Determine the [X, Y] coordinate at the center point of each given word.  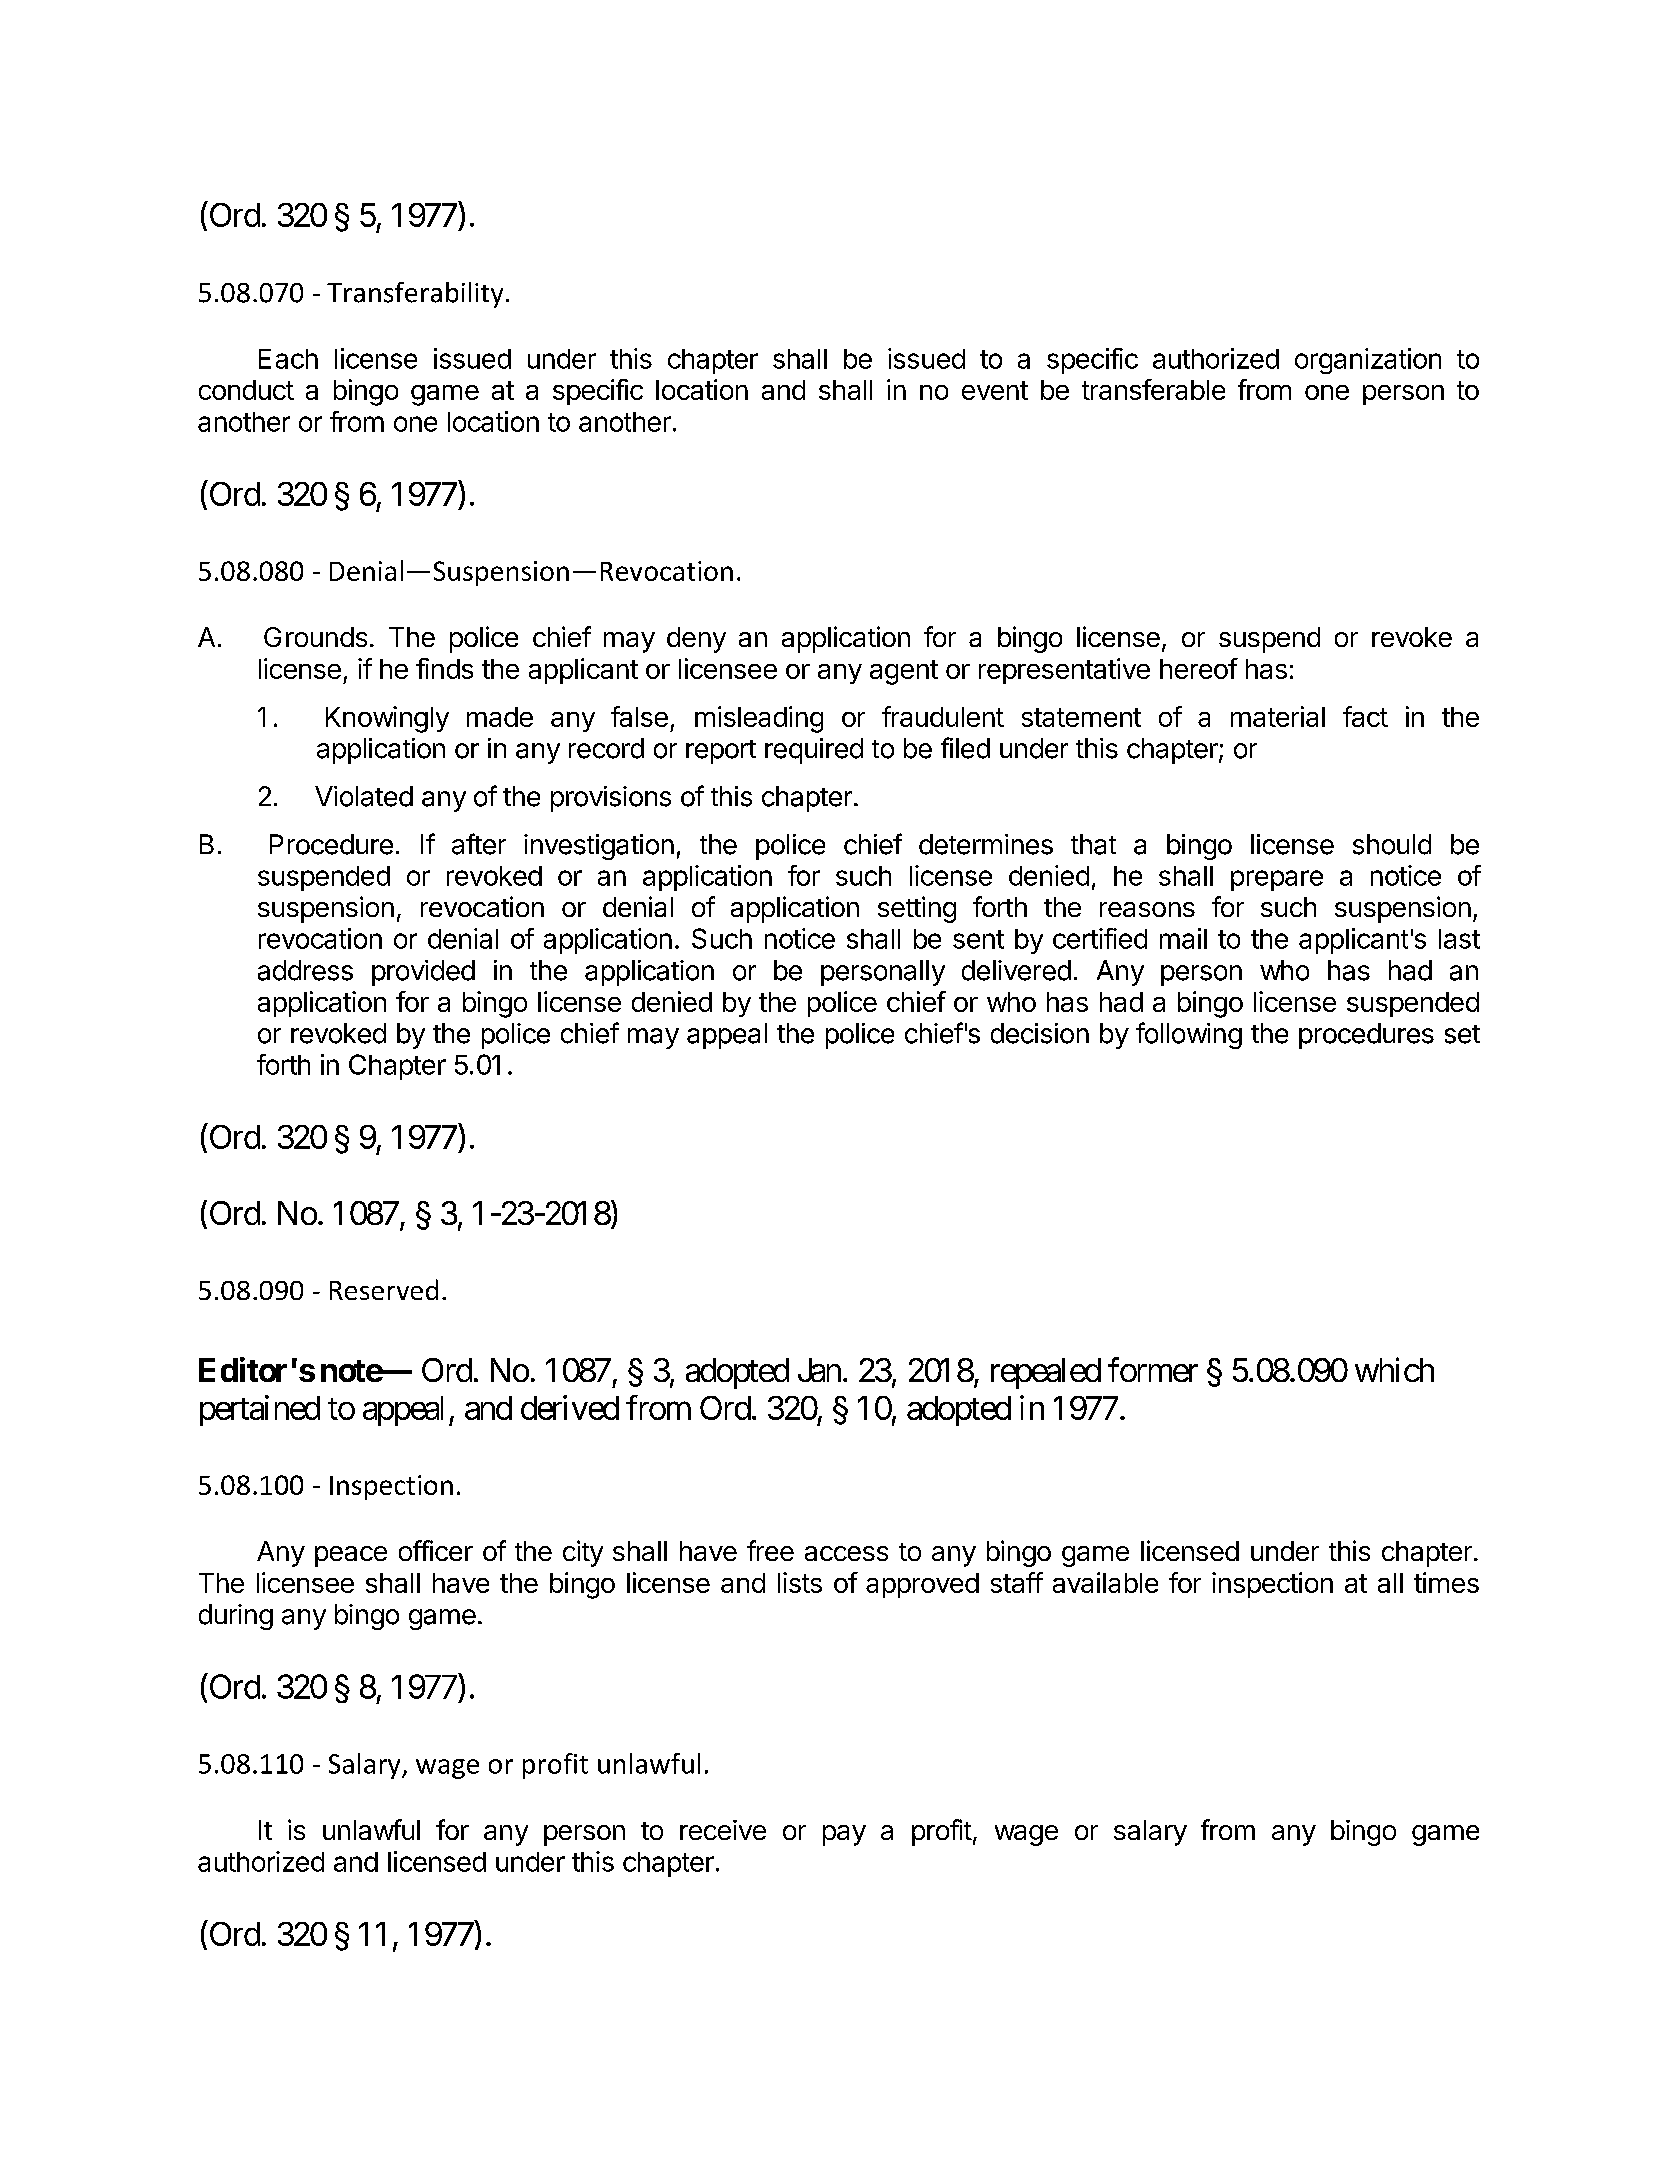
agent [904, 672]
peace [351, 1556]
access [846, 1553]
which [1394, 1369]
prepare [1277, 880]
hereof [1199, 668]
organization [1368, 361]
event [995, 390]
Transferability [415, 295]
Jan [819, 1370]
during [236, 1617]
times [1446, 1582]
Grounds [315, 637]
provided [423, 973]
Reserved [384, 1289]
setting [917, 909]
